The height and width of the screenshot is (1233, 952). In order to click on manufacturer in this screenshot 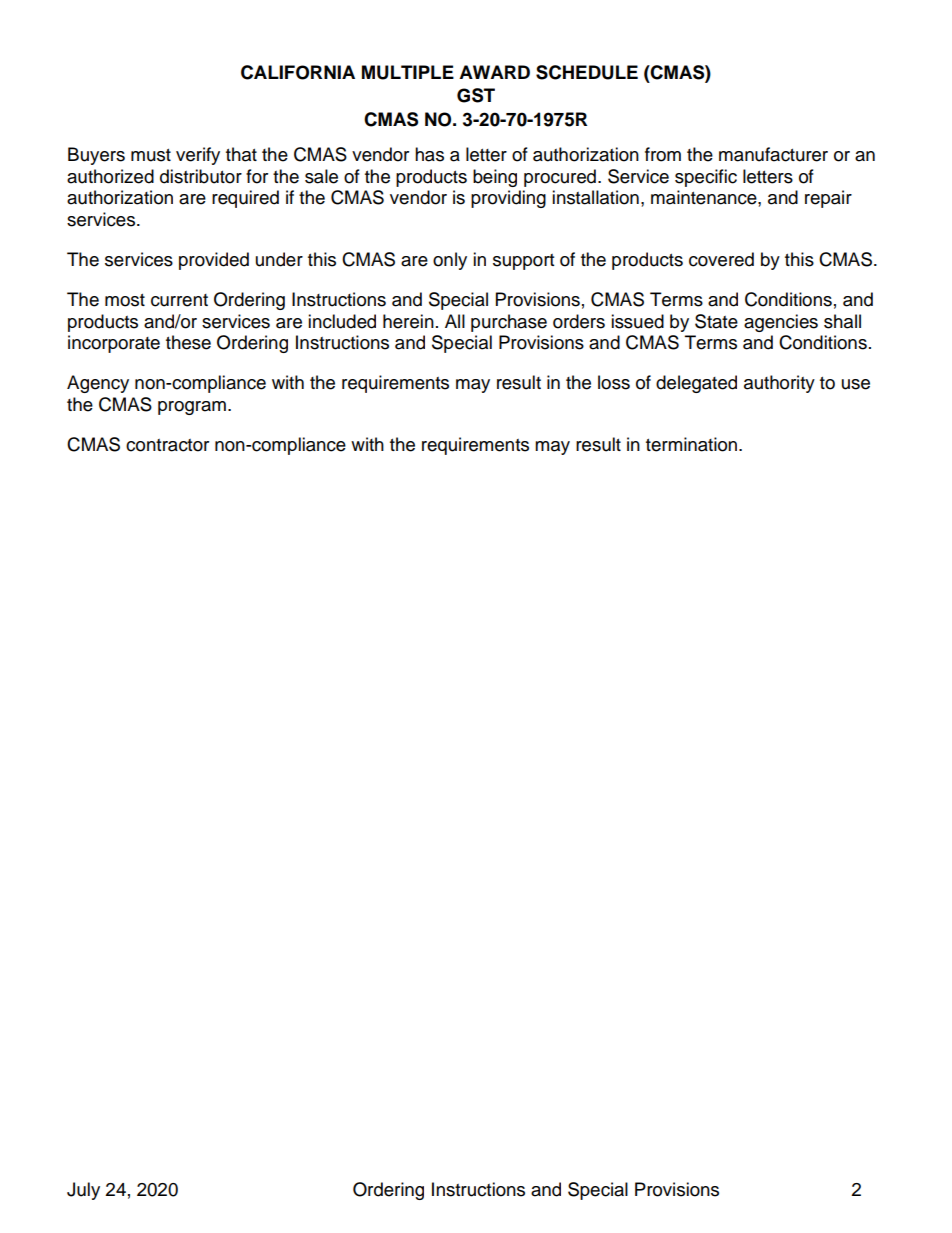, I will do `click(773, 154)`.
